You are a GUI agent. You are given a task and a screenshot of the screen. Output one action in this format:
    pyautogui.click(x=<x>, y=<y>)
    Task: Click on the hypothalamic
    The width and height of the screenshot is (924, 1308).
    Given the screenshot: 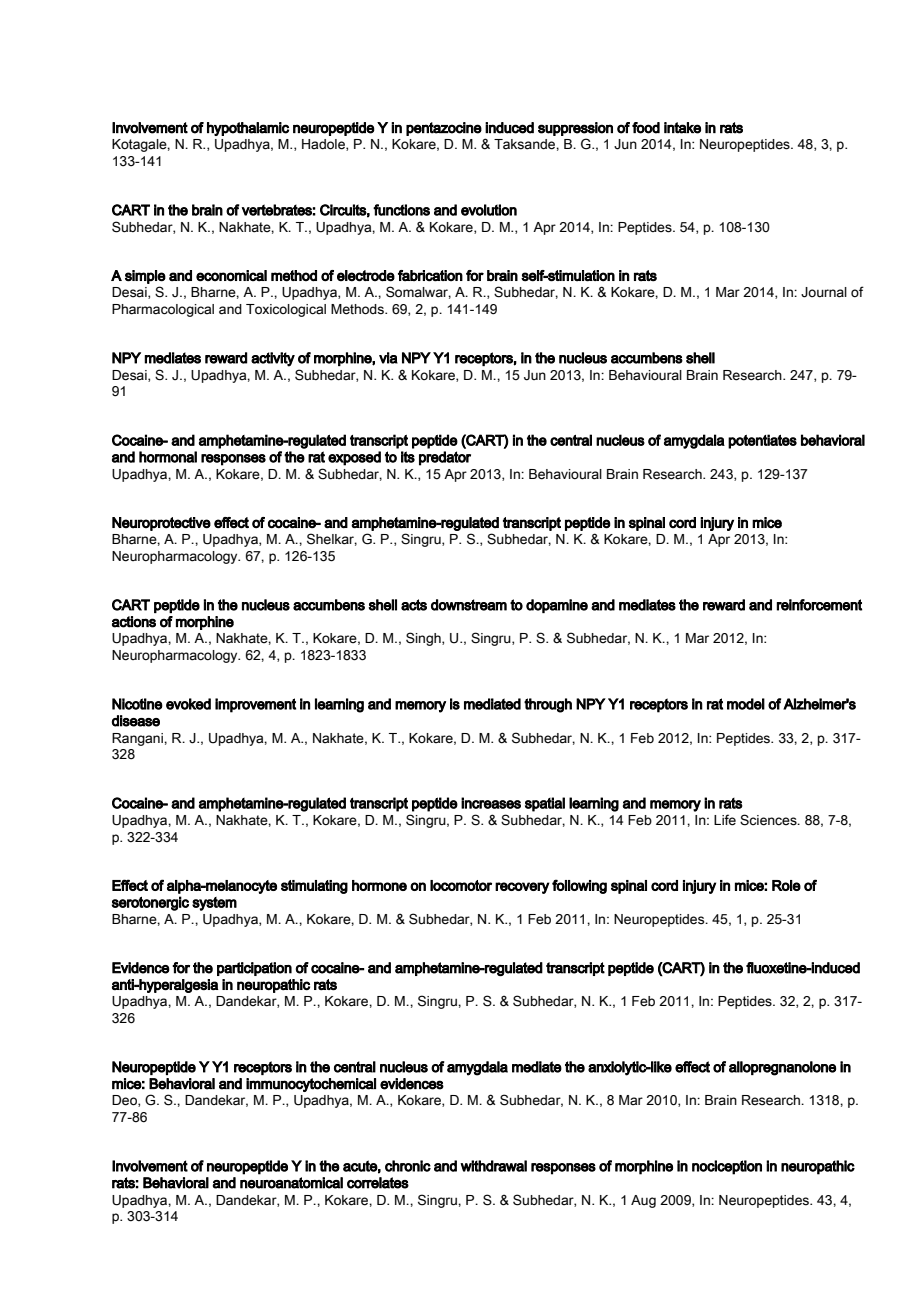 What is the action you would take?
    pyautogui.click(x=248, y=129)
